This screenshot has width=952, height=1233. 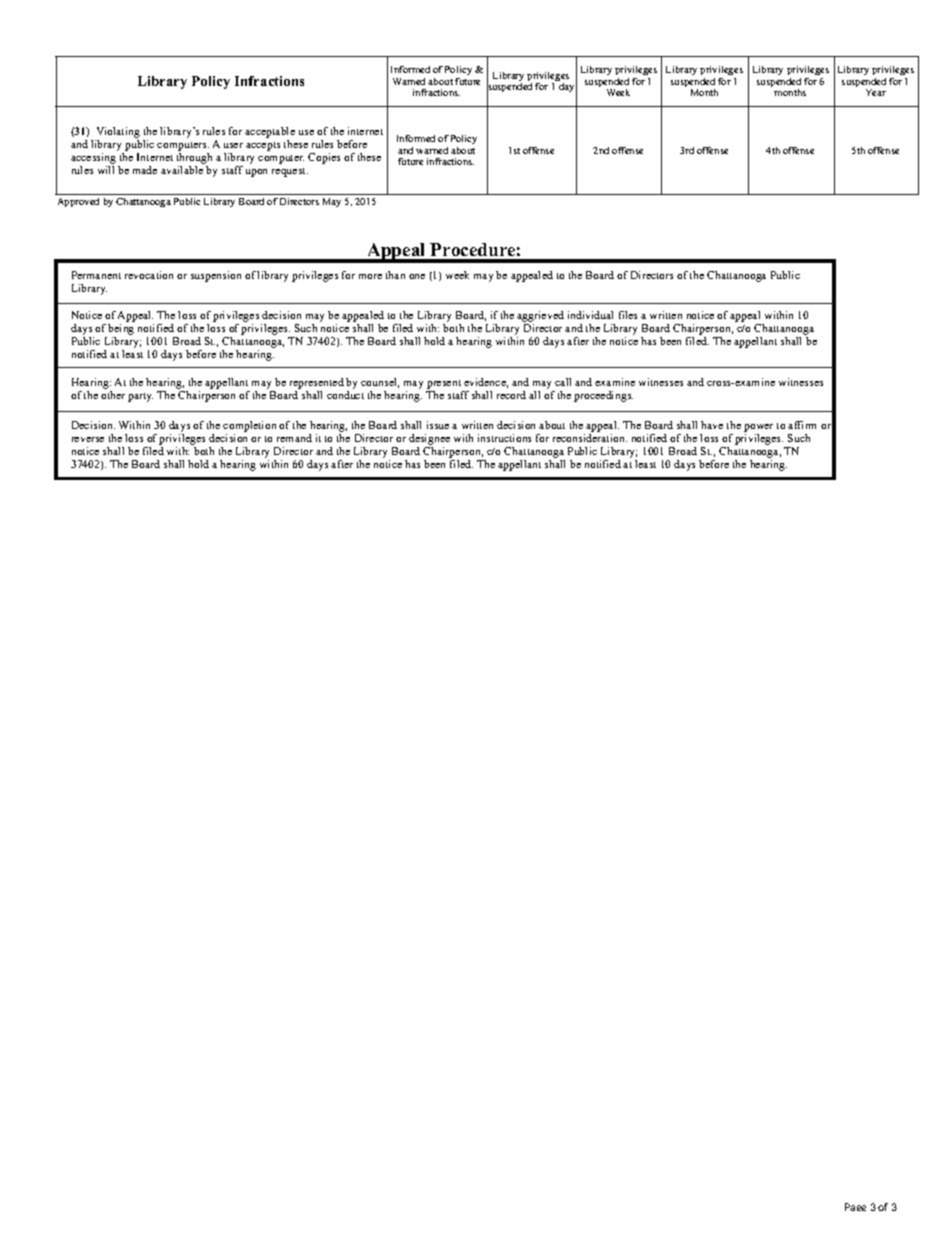 I want to click on files, so click(x=628, y=315).
